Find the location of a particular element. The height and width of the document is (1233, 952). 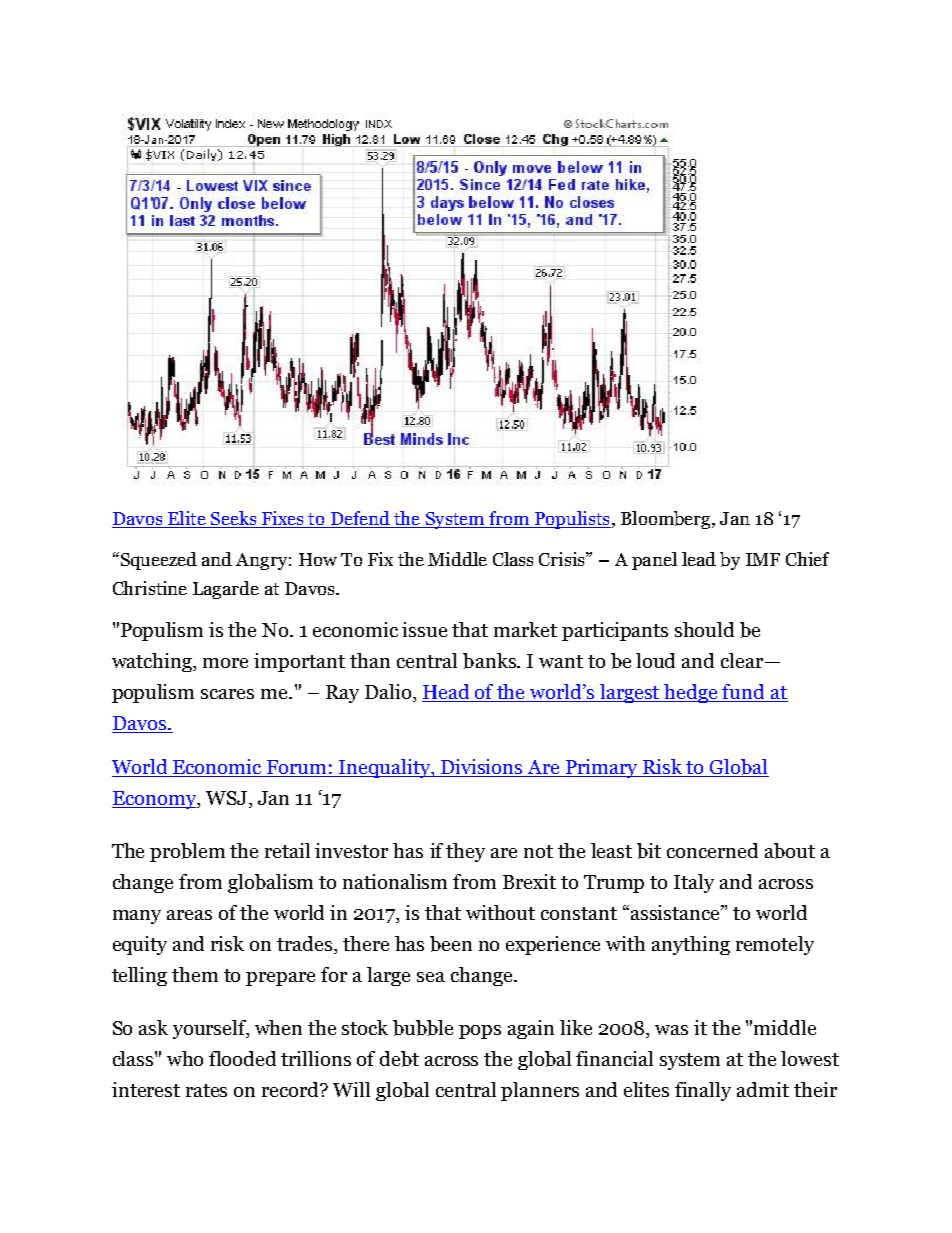

clear is located at coordinates (743, 660).
